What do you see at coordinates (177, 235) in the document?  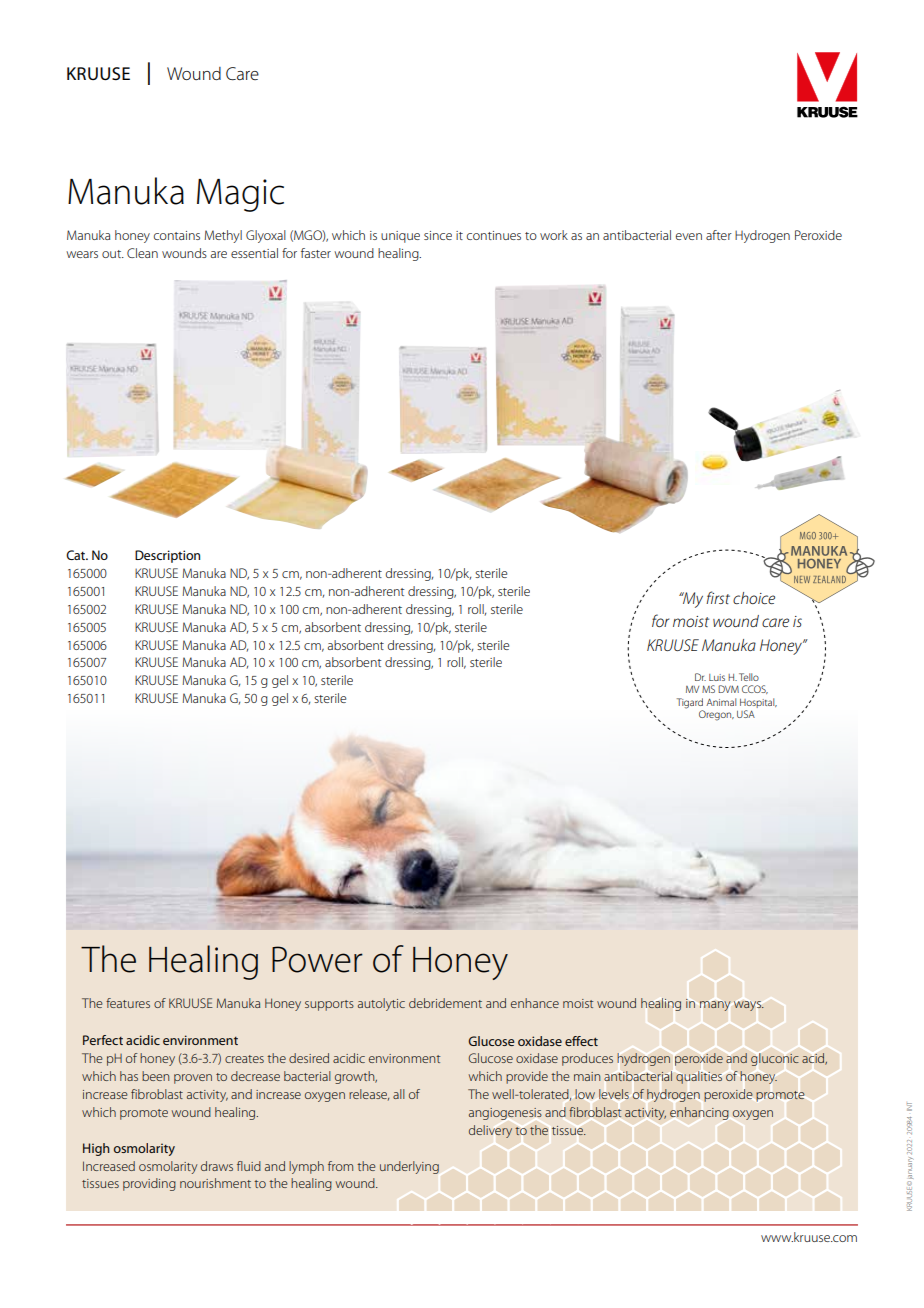 I see `contains` at bounding box center [177, 235].
